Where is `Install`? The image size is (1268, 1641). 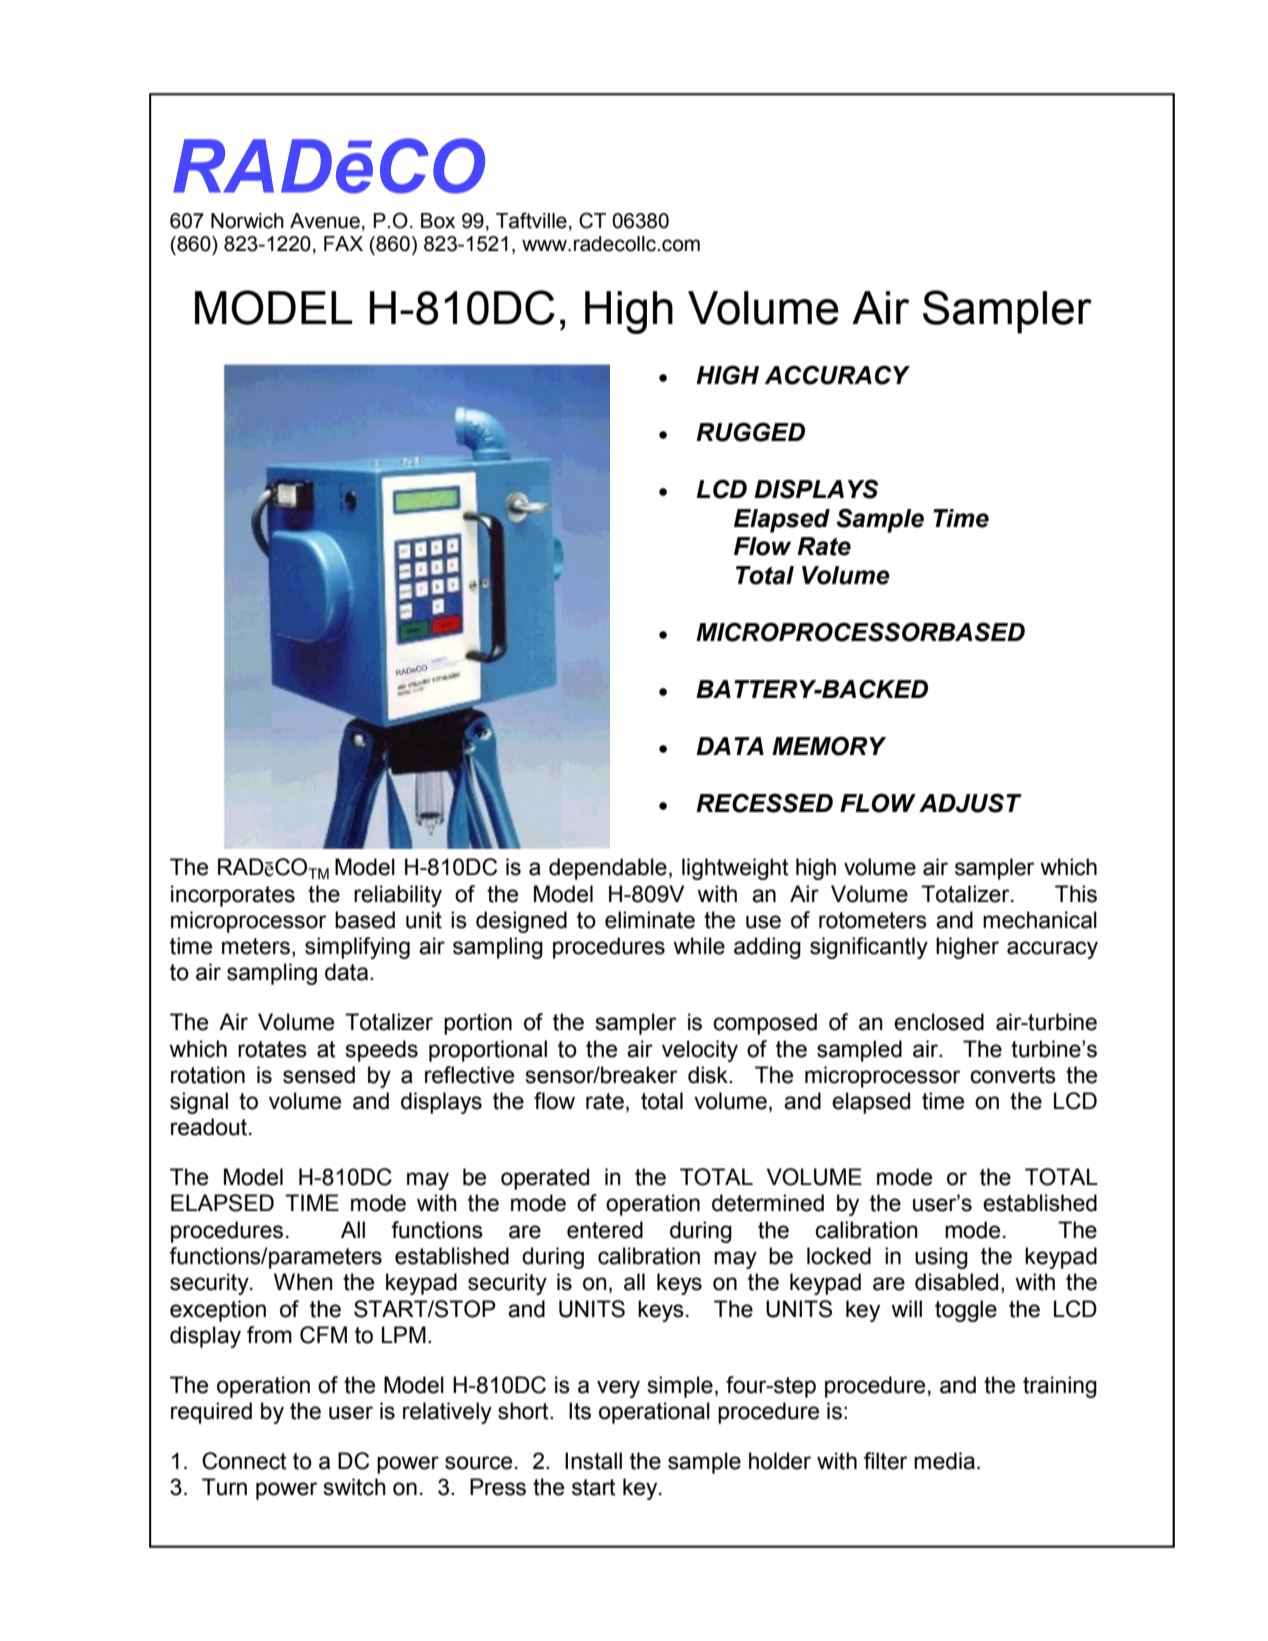 Install is located at coordinates (593, 1461).
